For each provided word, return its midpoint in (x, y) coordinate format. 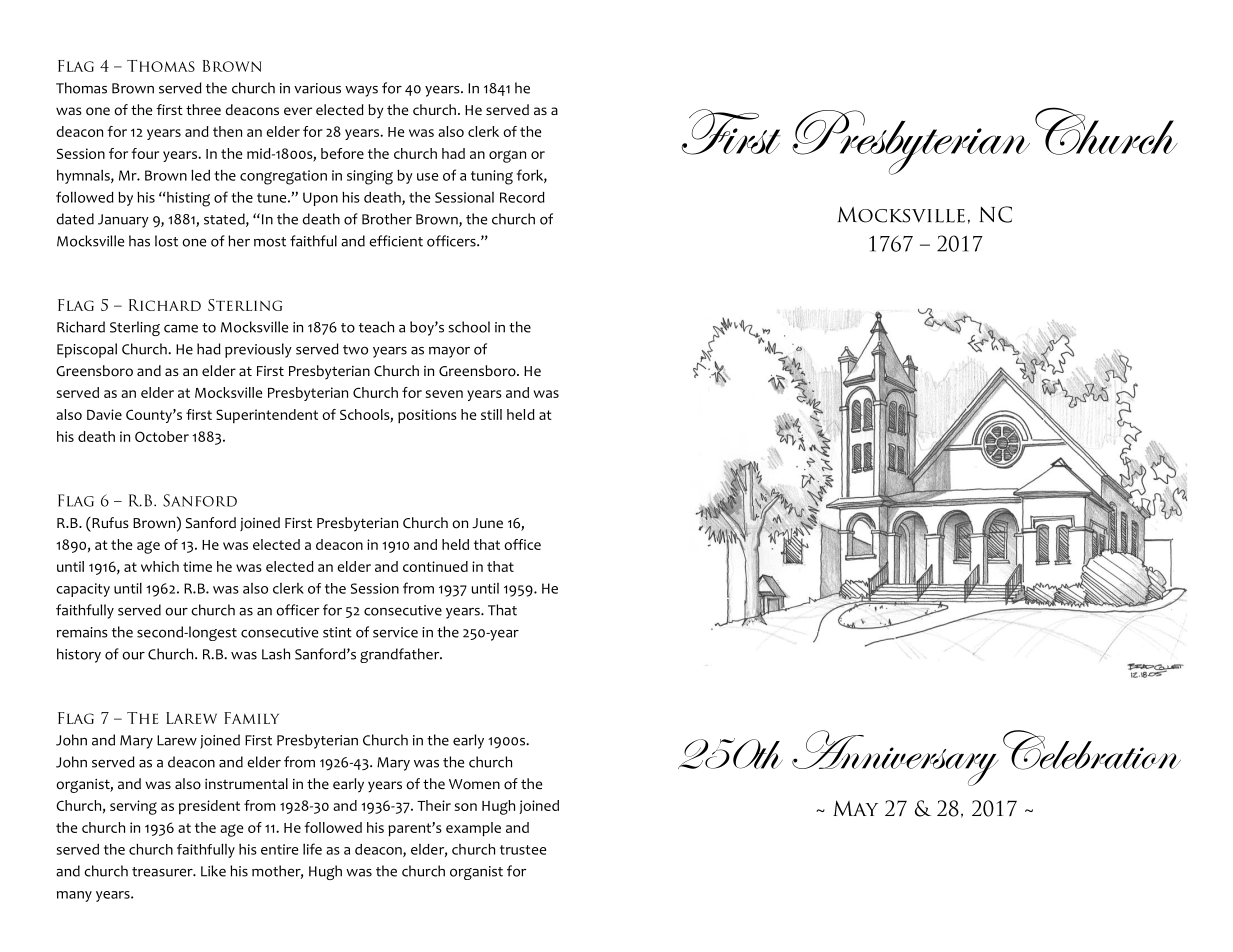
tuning (492, 177)
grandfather (401, 655)
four (145, 153)
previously (258, 350)
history (79, 655)
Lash (276, 654)
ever (298, 111)
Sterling (135, 328)
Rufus (109, 522)
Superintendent (267, 416)
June (487, 523)
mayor (449, 352)
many (74, 896)
